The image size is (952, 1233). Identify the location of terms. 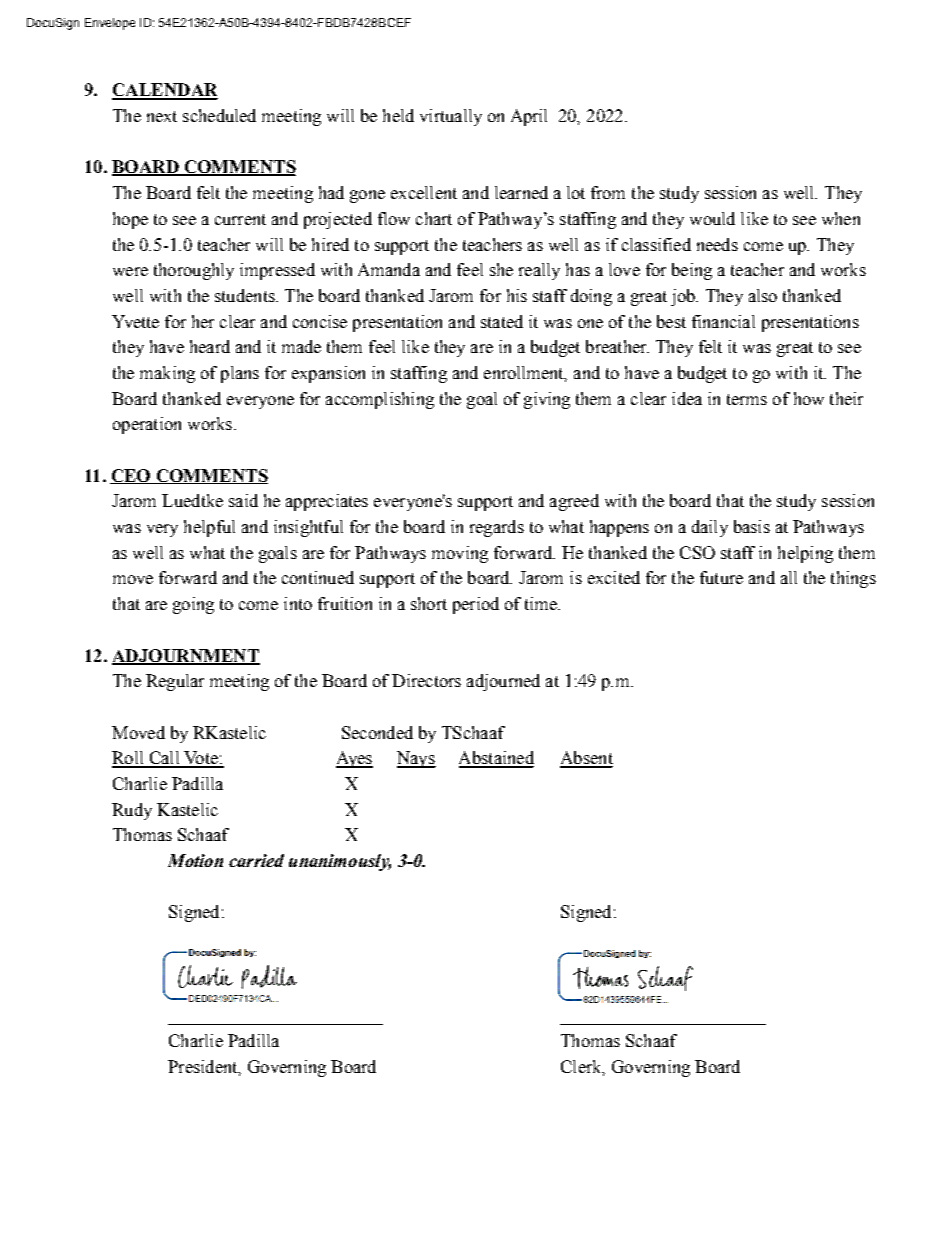
(747, 399).
